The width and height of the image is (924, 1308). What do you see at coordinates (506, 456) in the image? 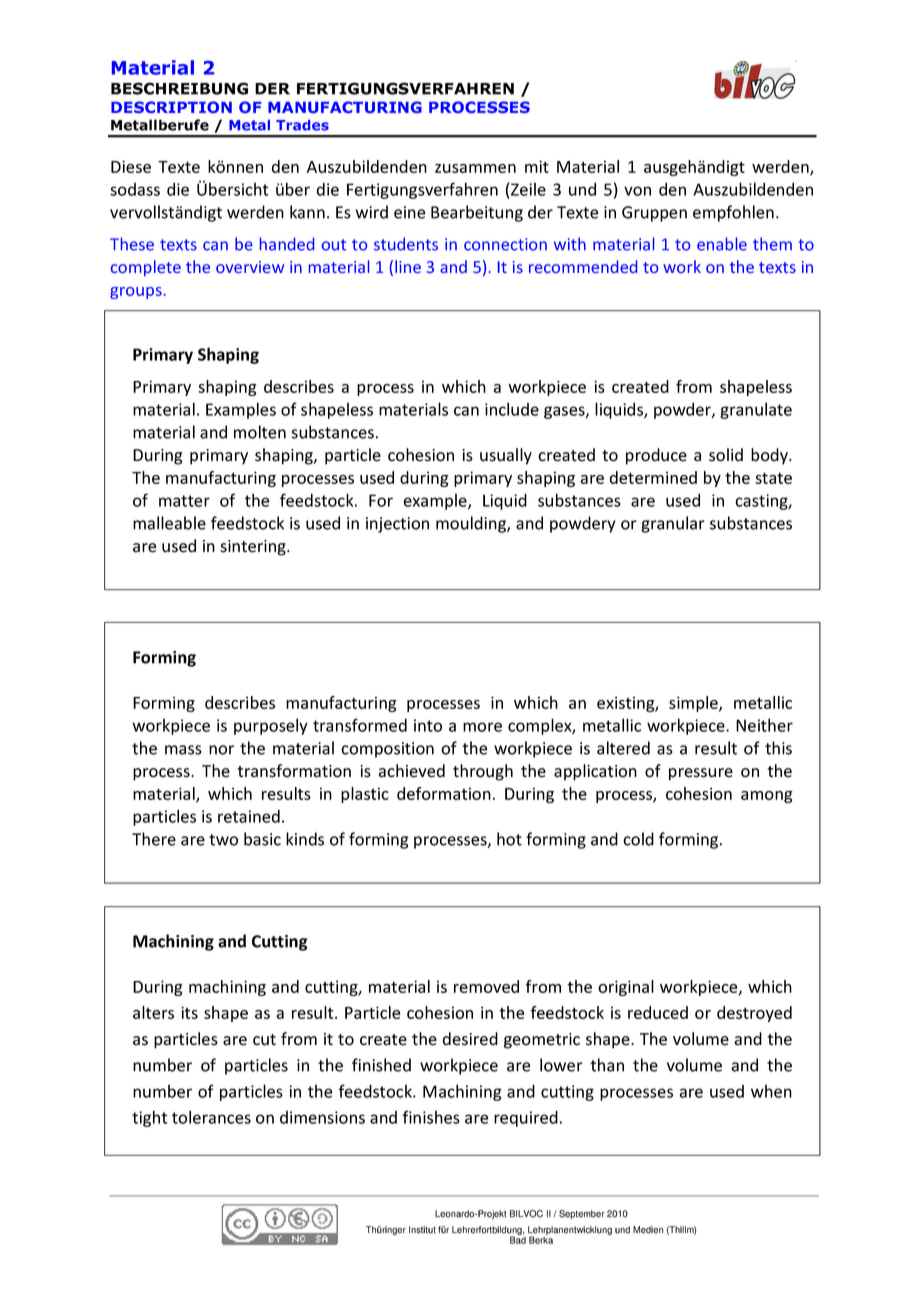
I see `usually` at bounding box center [506, 456].
